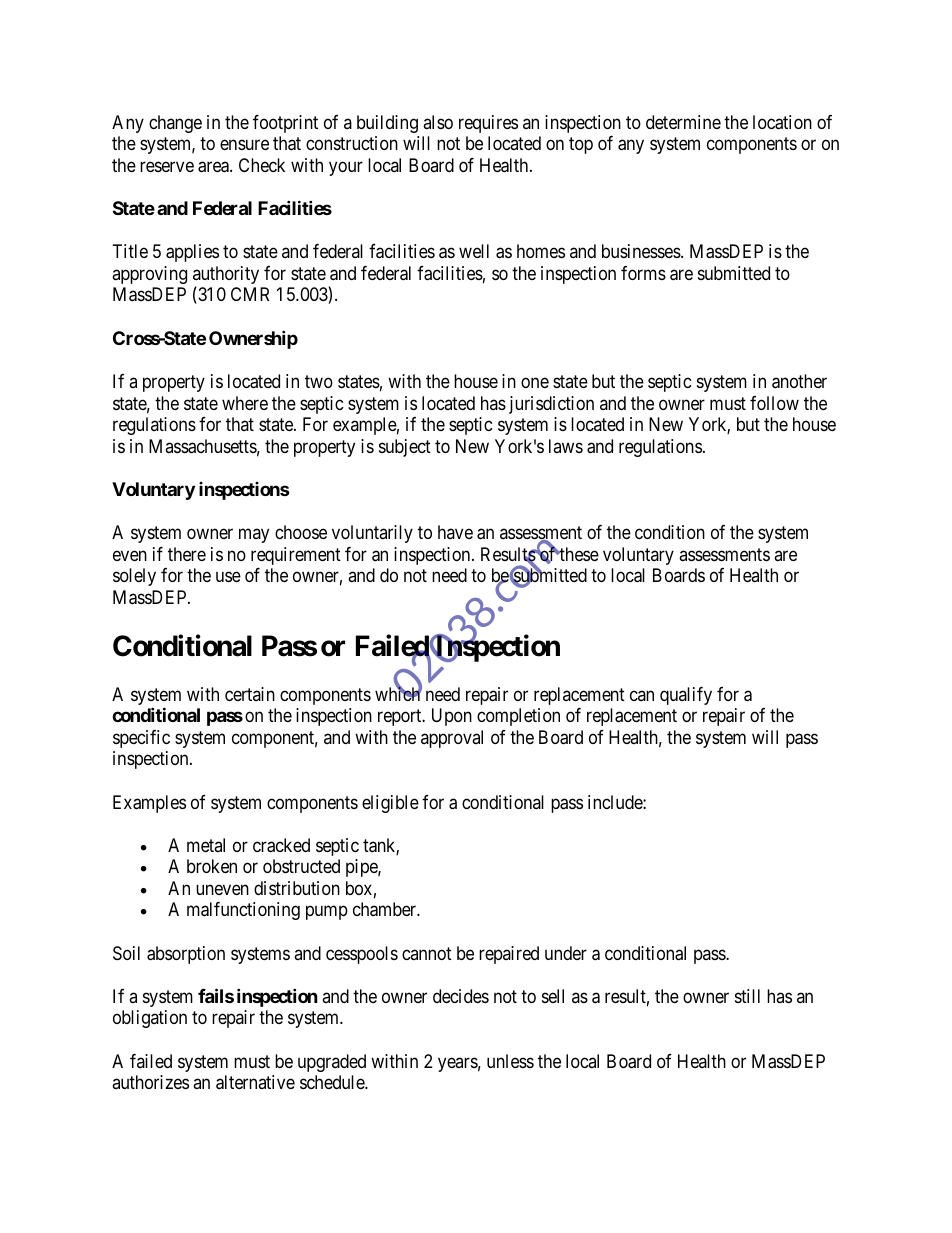 The height and width of the screenshot is (1233, 952). I want to click on alternative, so click(255, 1082).
